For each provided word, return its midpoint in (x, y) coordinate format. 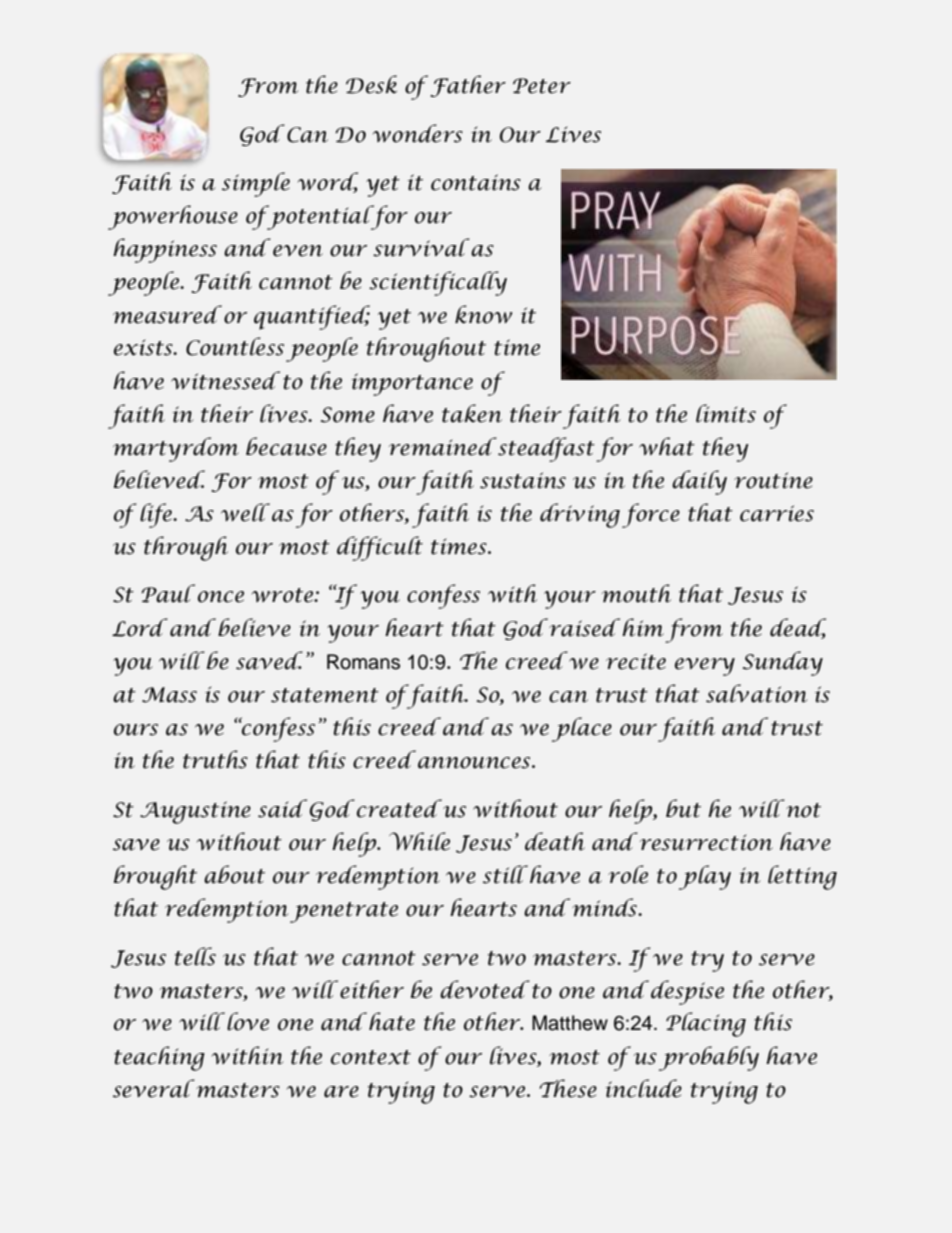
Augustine (195, 812)
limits (726, 413)
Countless (235, 346)
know (483, 314)
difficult (380, 548)
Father (468, 86)
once (221, 597)
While (419, 841)
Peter (542, 86)
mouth (636, 593)
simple (256, 184)
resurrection (705, 842)
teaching (159, 1058)
